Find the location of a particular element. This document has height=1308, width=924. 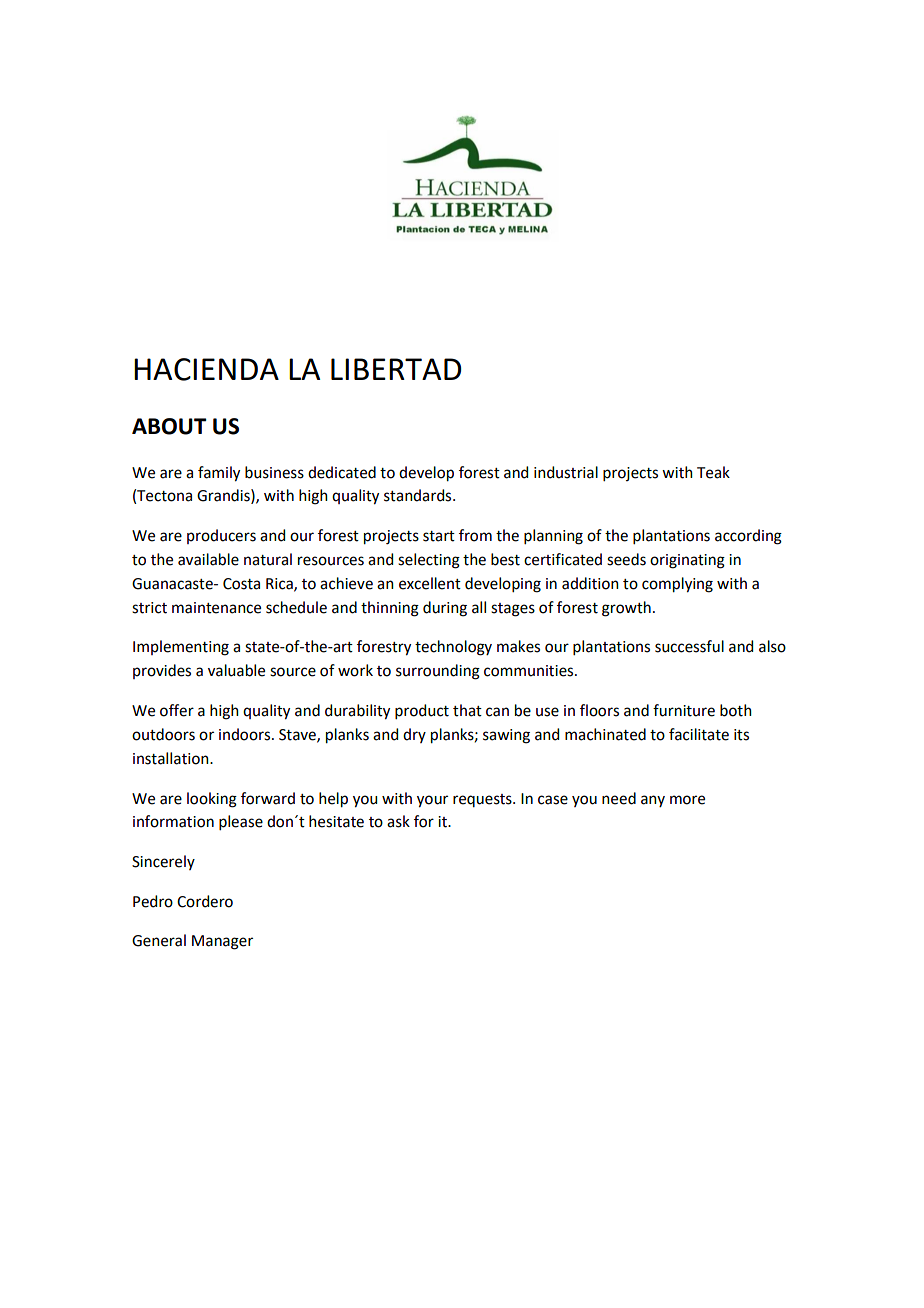

any is located at coordinates (653, 801).
